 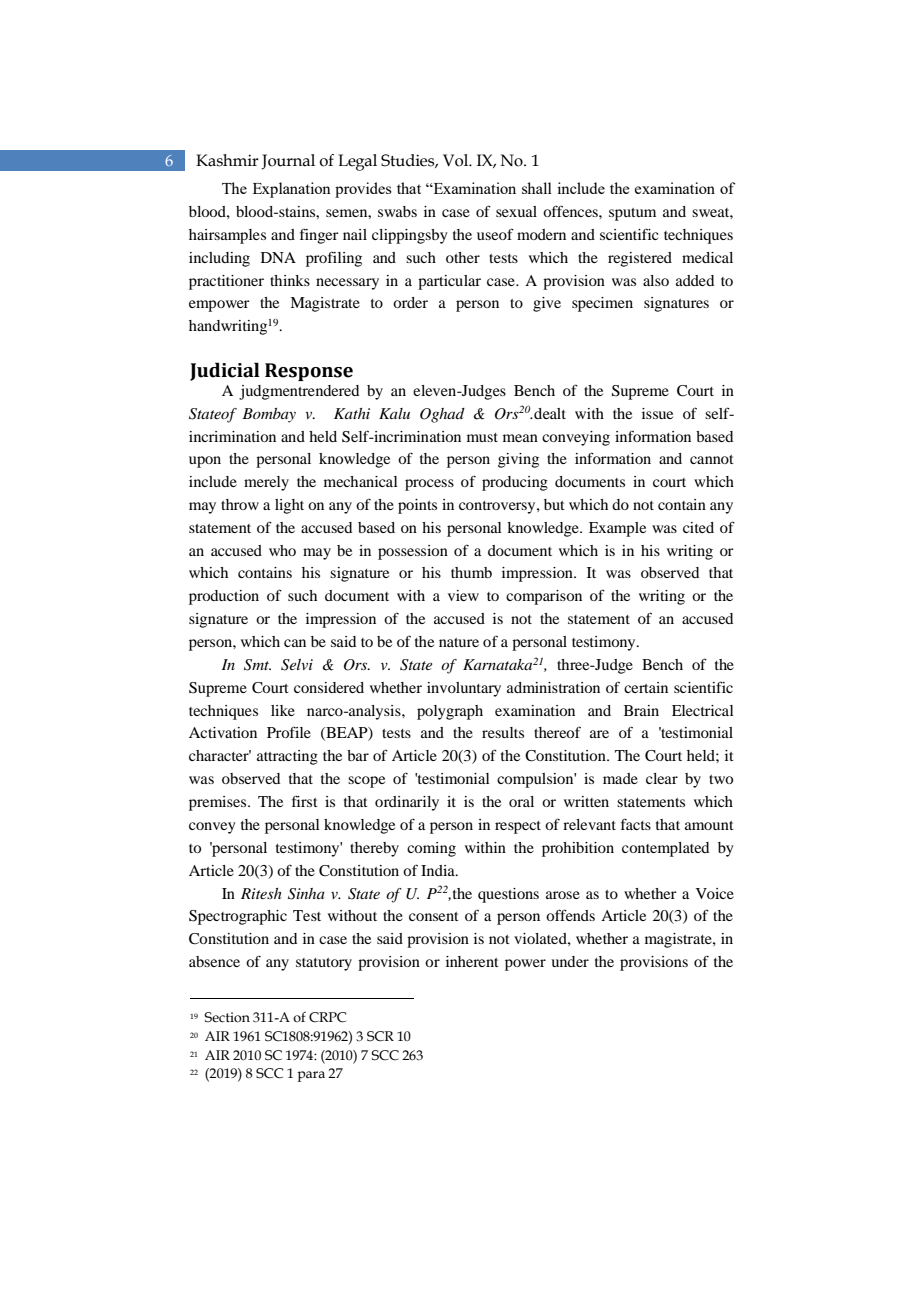 What do you see at coordinates (463, 595) in the screenshot?
I see `view` at bounding box center [463, 595].
